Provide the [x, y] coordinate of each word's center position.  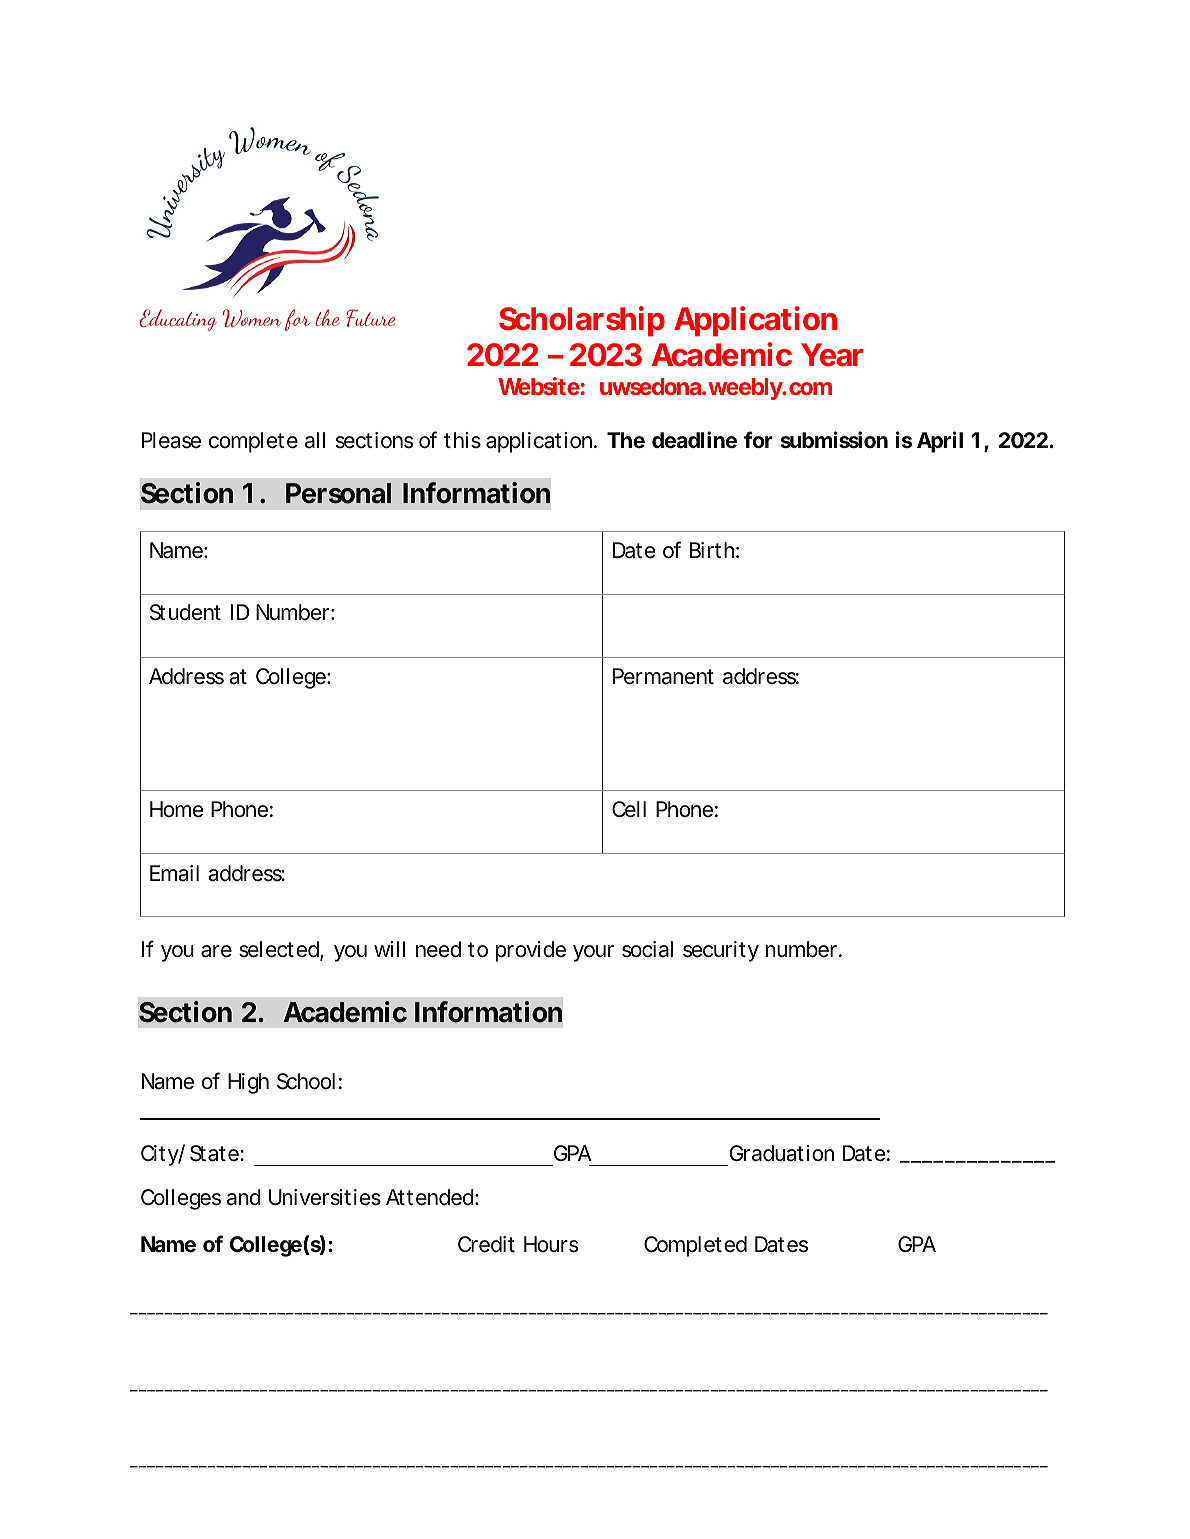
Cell [629, 809]
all [315, 440]
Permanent [663, 676]
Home [176, 809]
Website [539, 386]
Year [832, 355]
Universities [325, 1197]
